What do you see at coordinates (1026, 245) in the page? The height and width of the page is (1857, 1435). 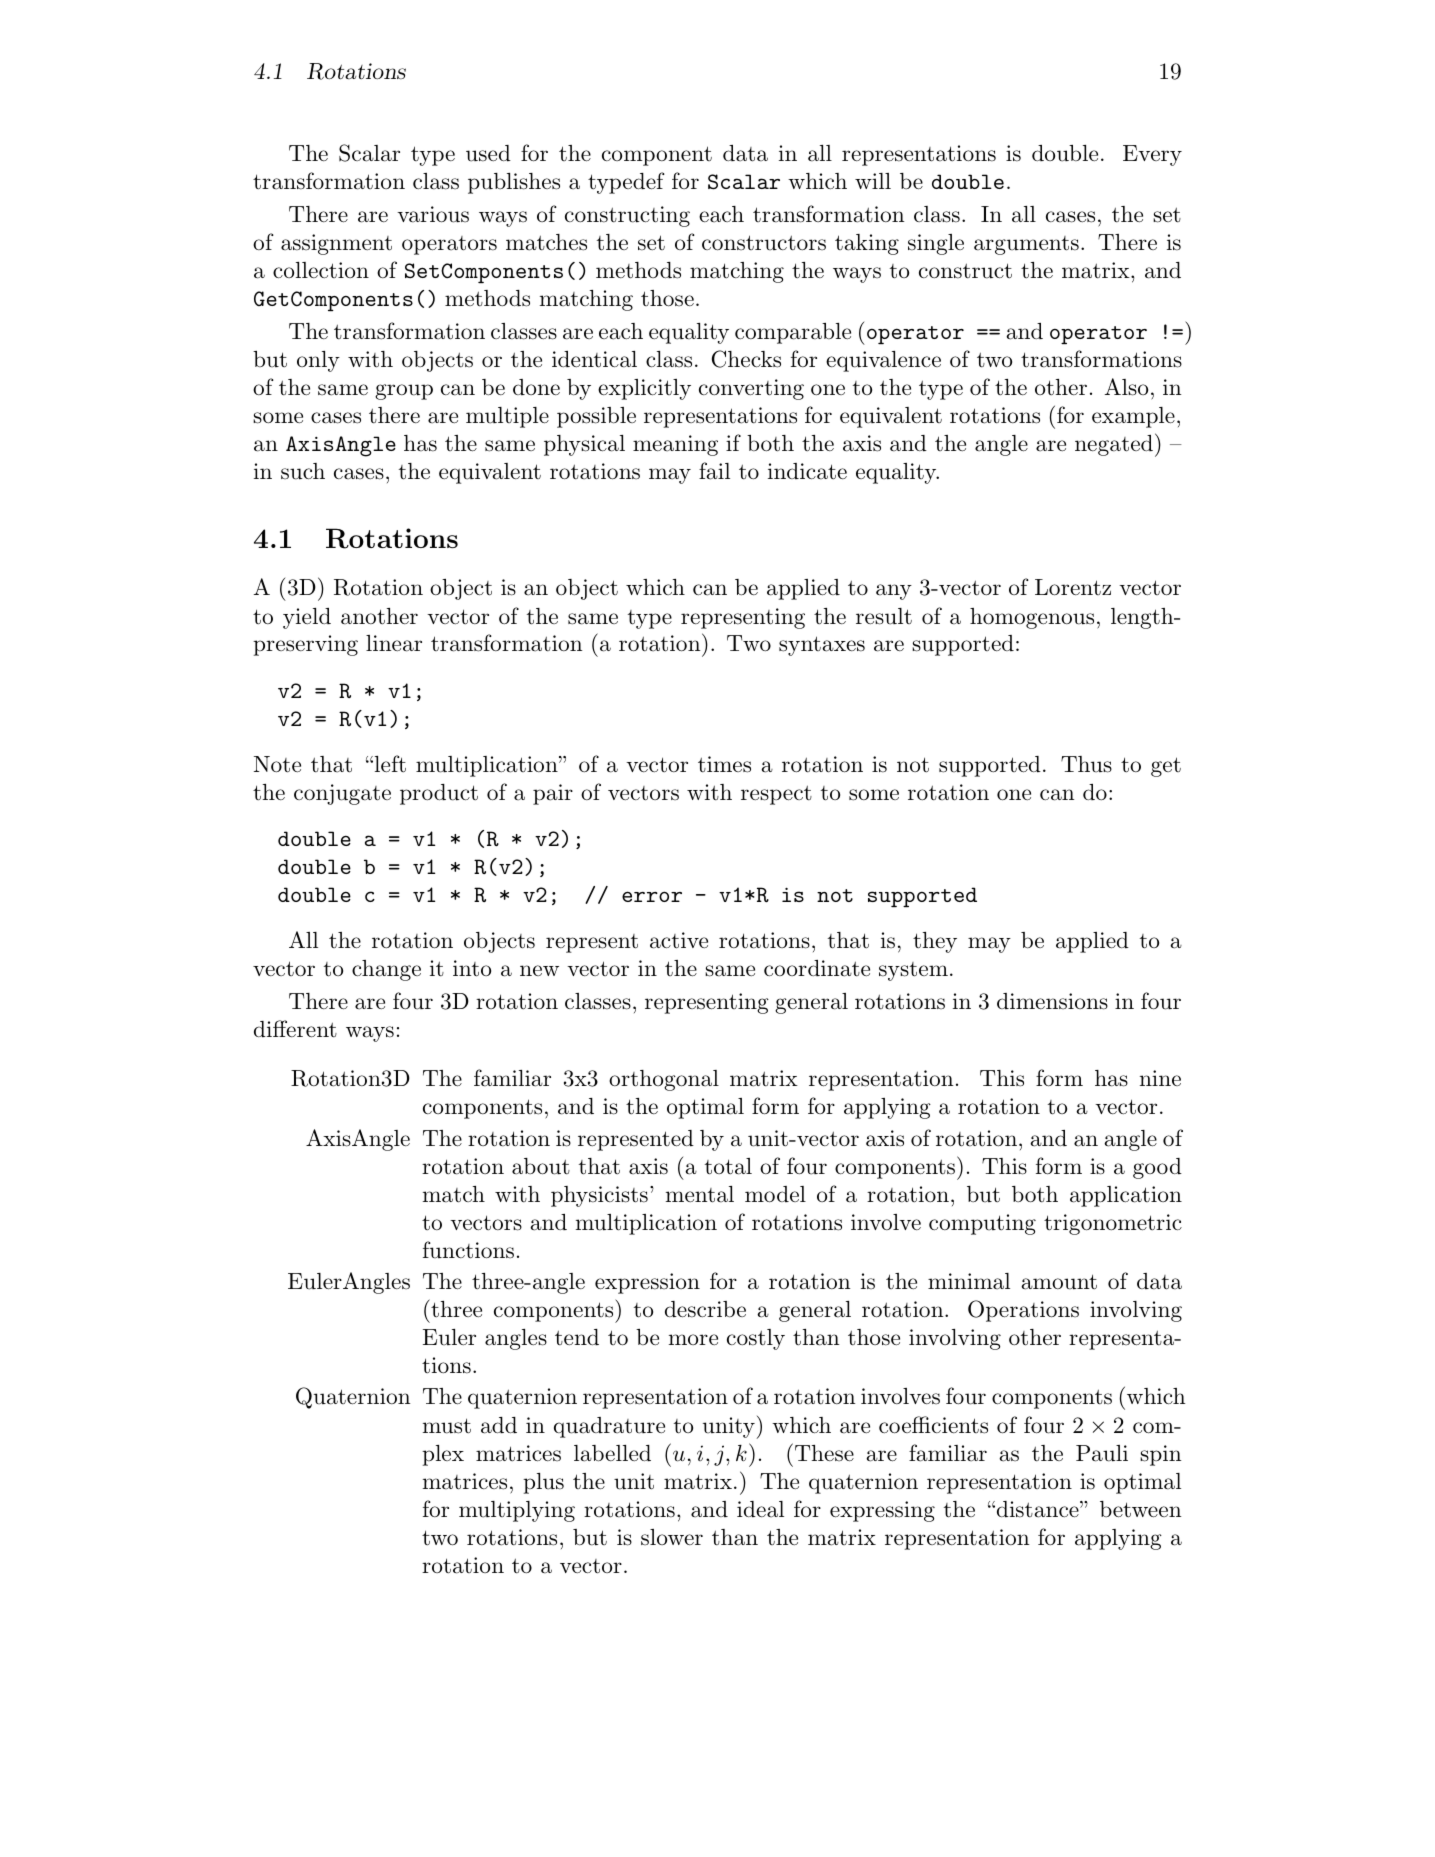 I see `arguments` at bounding box center [1026, 245].
